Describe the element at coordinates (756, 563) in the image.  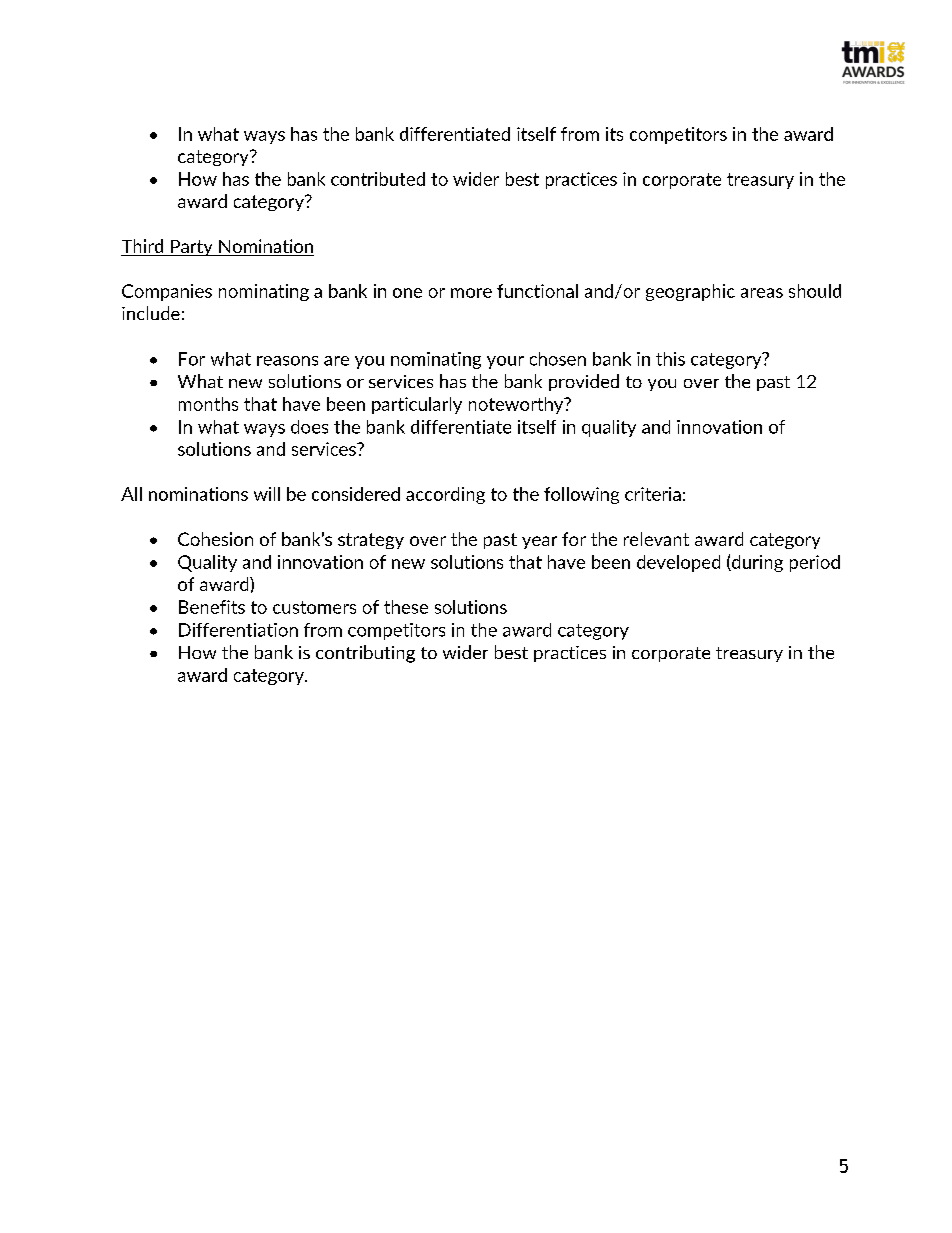
I see `during` at that location.
